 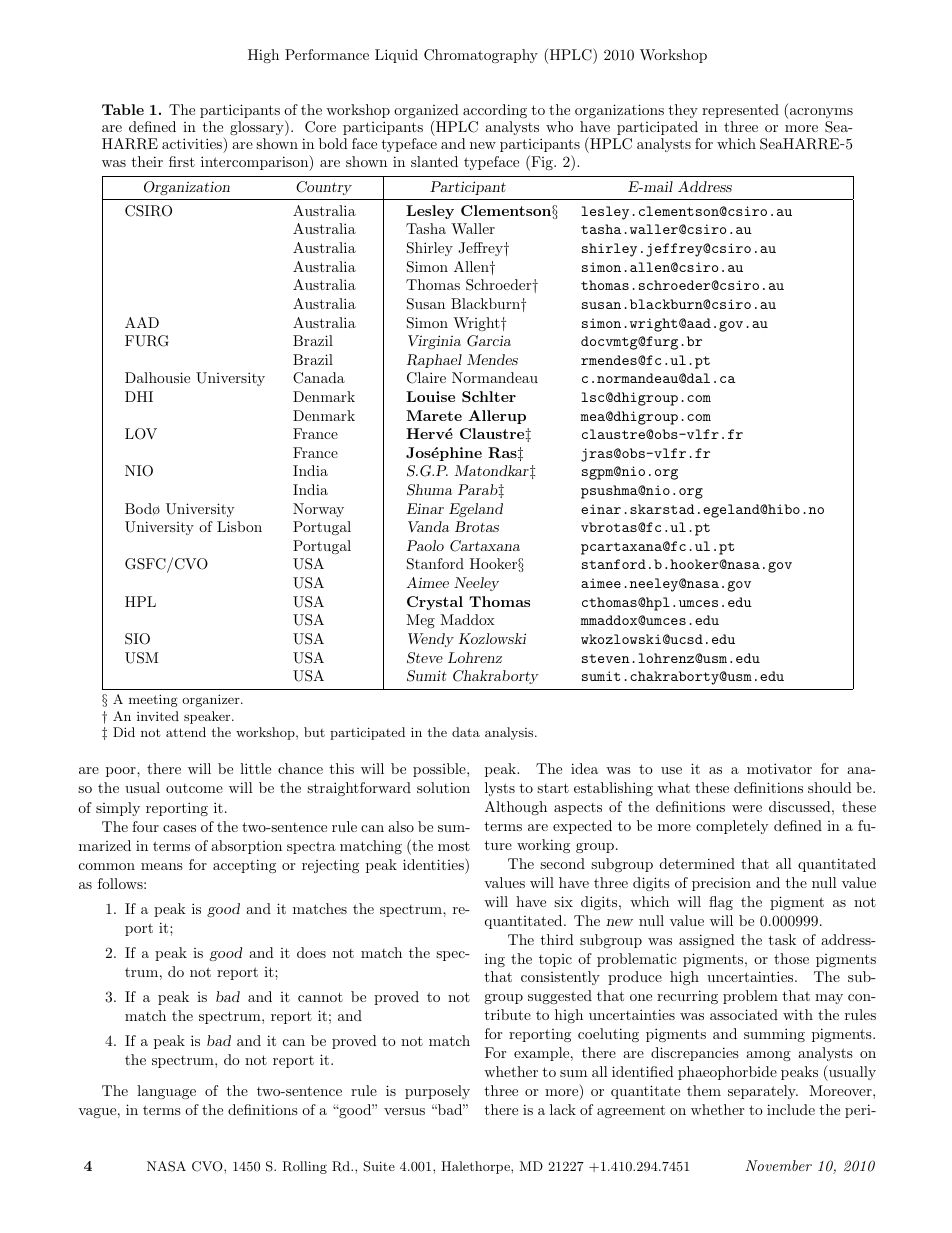 I want to click on Dalhousie, so click(x=157, y=377).
